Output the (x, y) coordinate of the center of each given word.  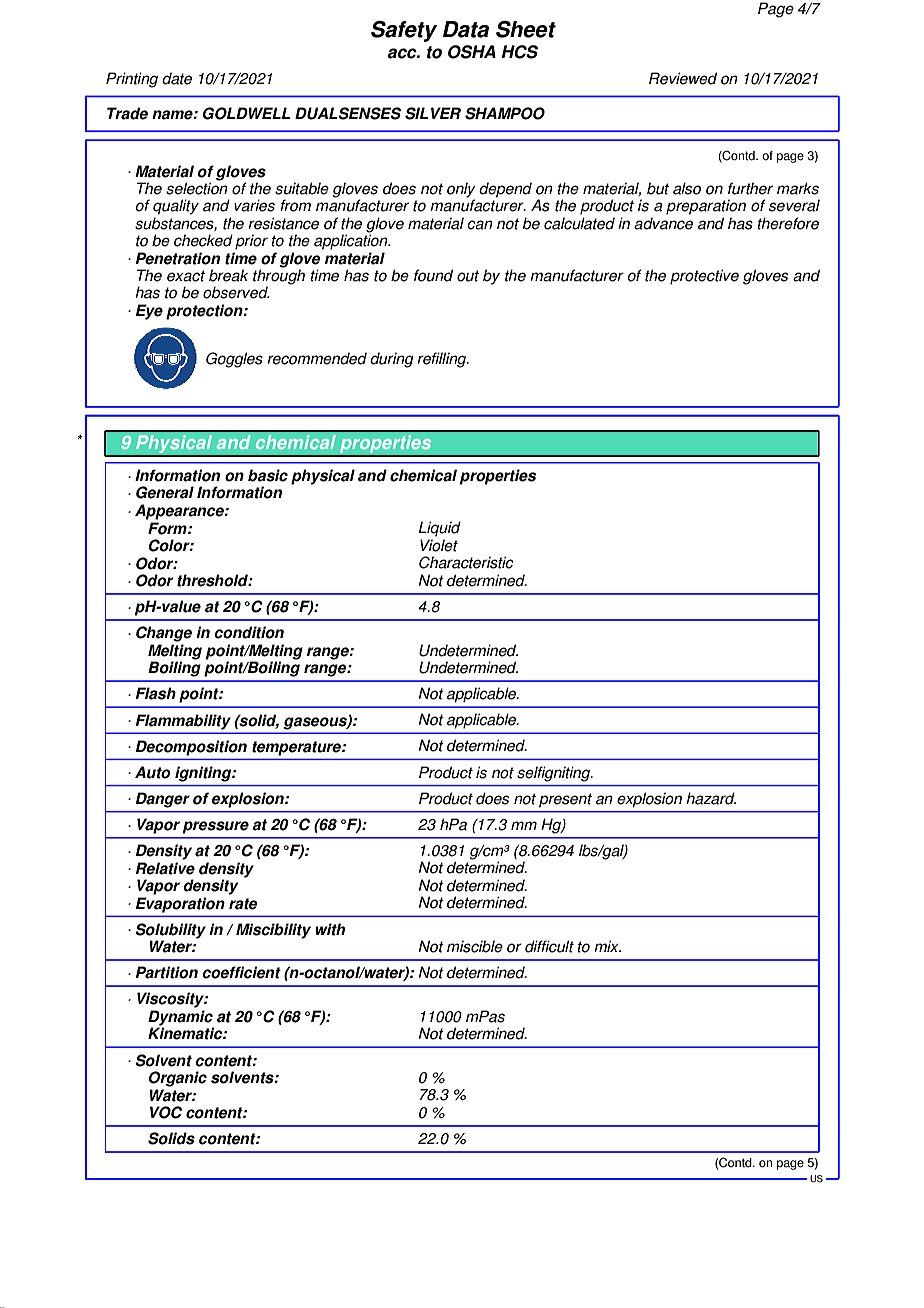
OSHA (472, 52)
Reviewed (683, 78)
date (177, 78)
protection (205, 312)
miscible (475, 946)
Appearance (180, 512)
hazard (711, 798)
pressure (216, 827)
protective (704, 277)
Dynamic (181, 1019)
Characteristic (466, 562)
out (468, 276)
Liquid (440, 529)
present (565, 800)
